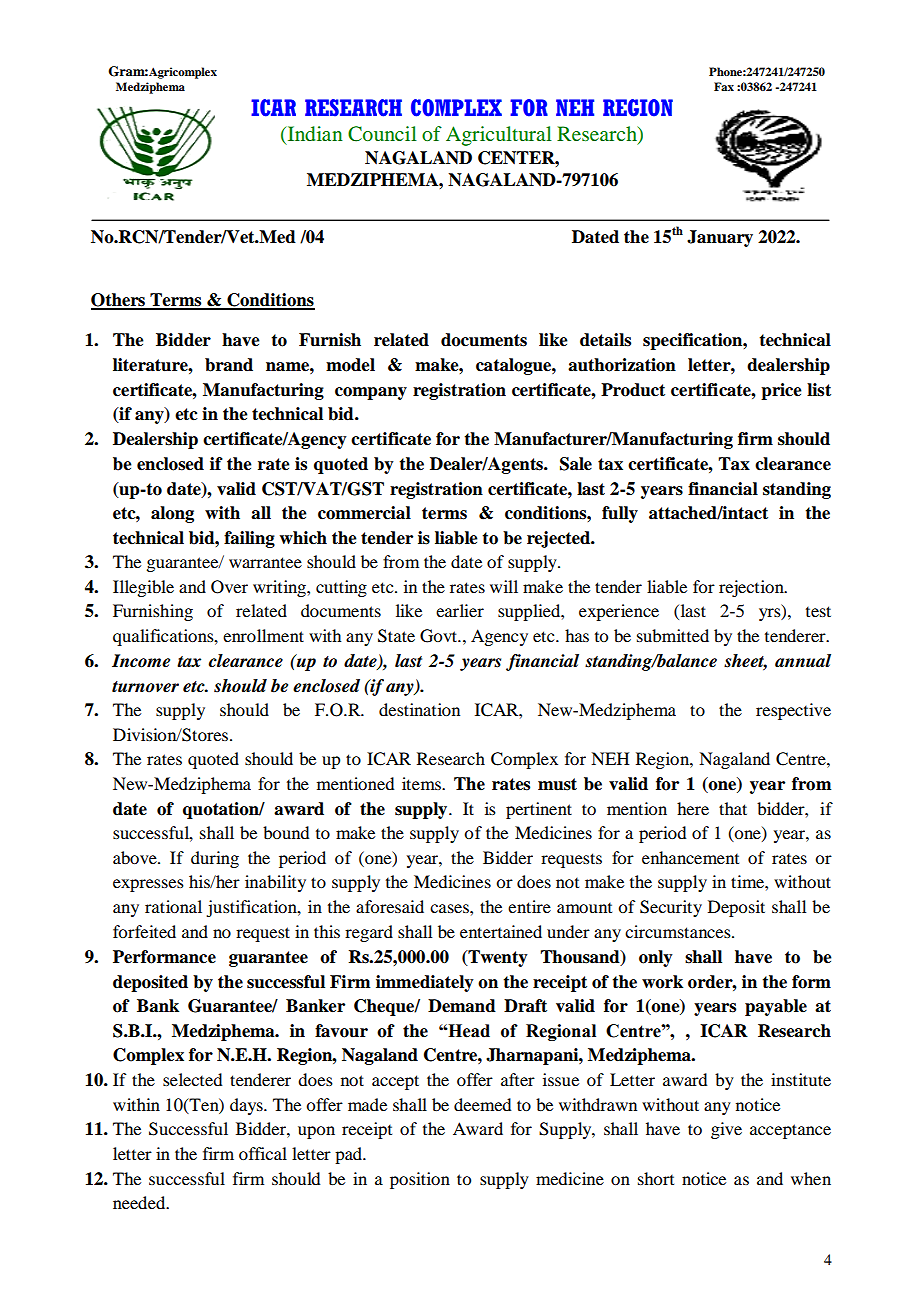 This document has width=924, height=1308. I want to click on Indian, so click(313, 135).
